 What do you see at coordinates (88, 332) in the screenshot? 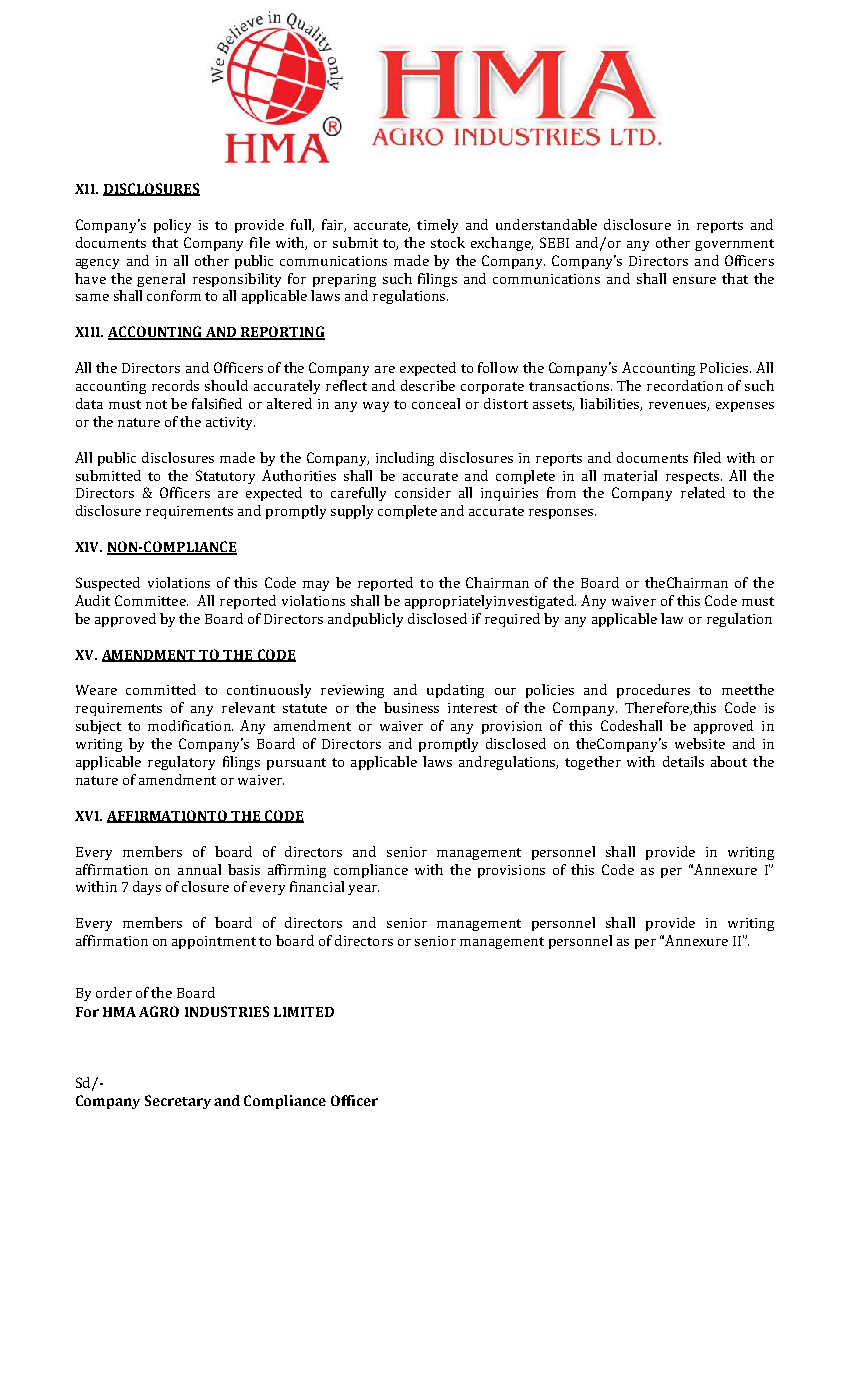
I see `XIII` at bounding box center [88, 332].
